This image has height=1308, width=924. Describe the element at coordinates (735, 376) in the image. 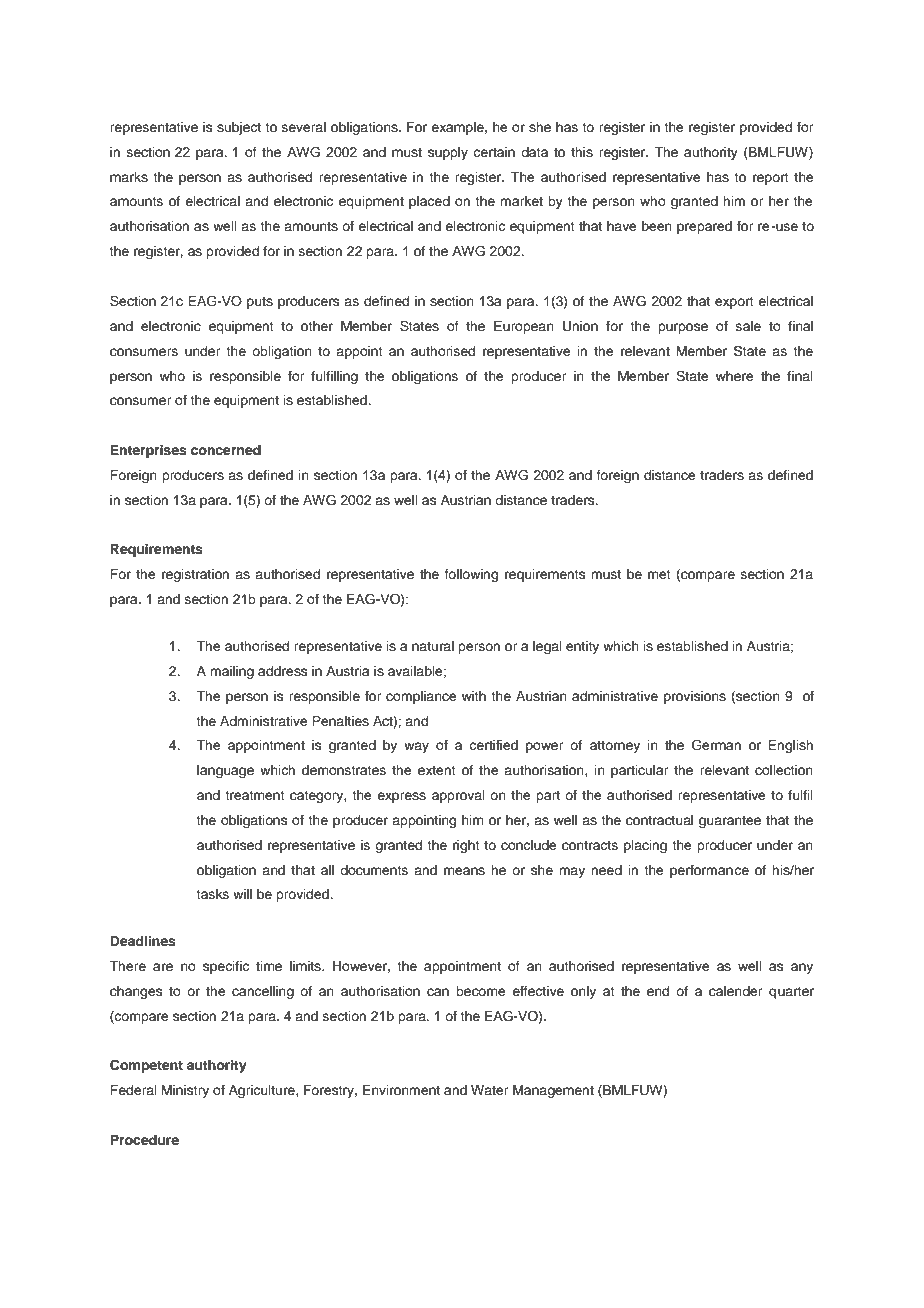

I see `where` at that location.
